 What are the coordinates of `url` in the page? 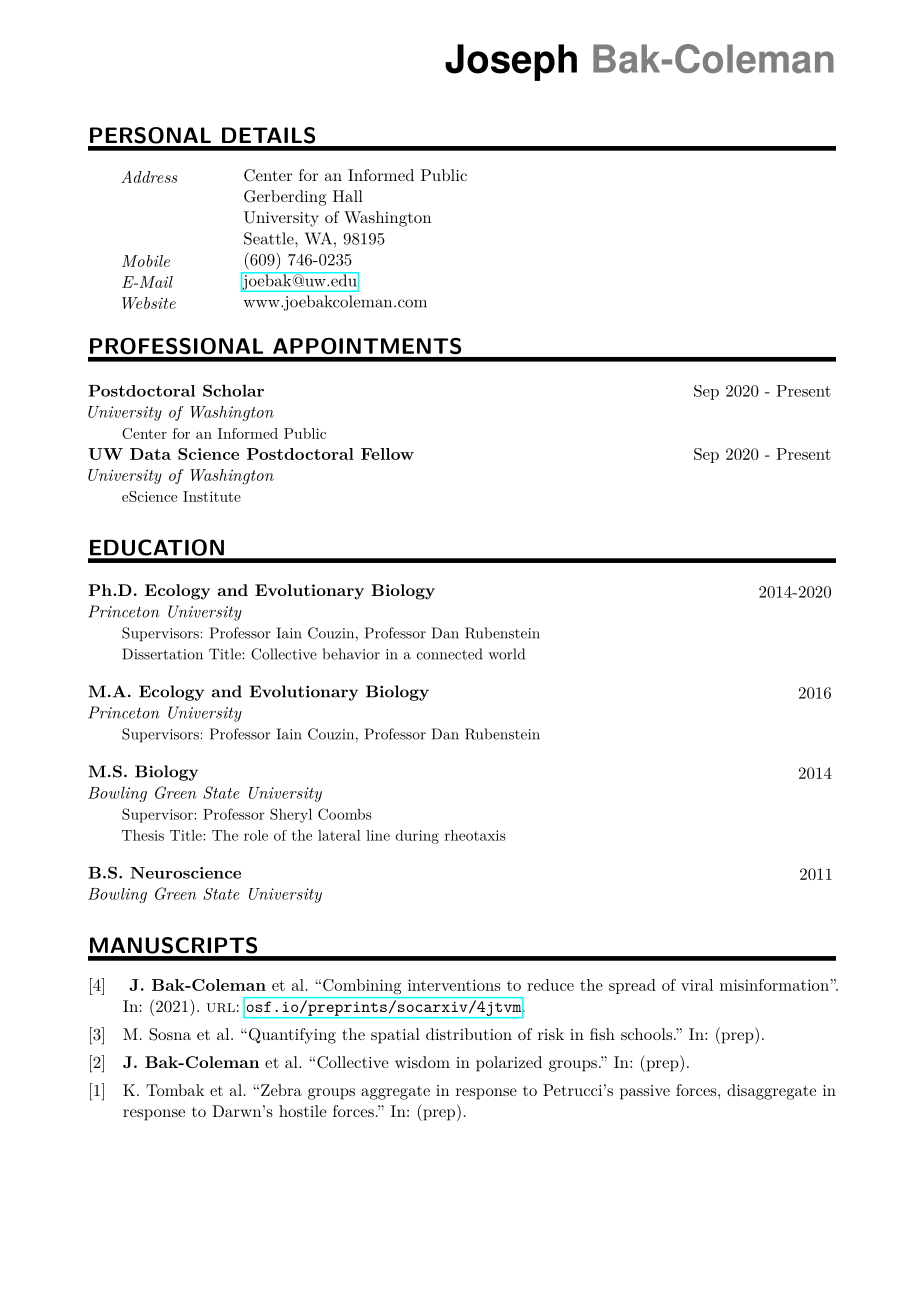 It's located at (221, 1007).
